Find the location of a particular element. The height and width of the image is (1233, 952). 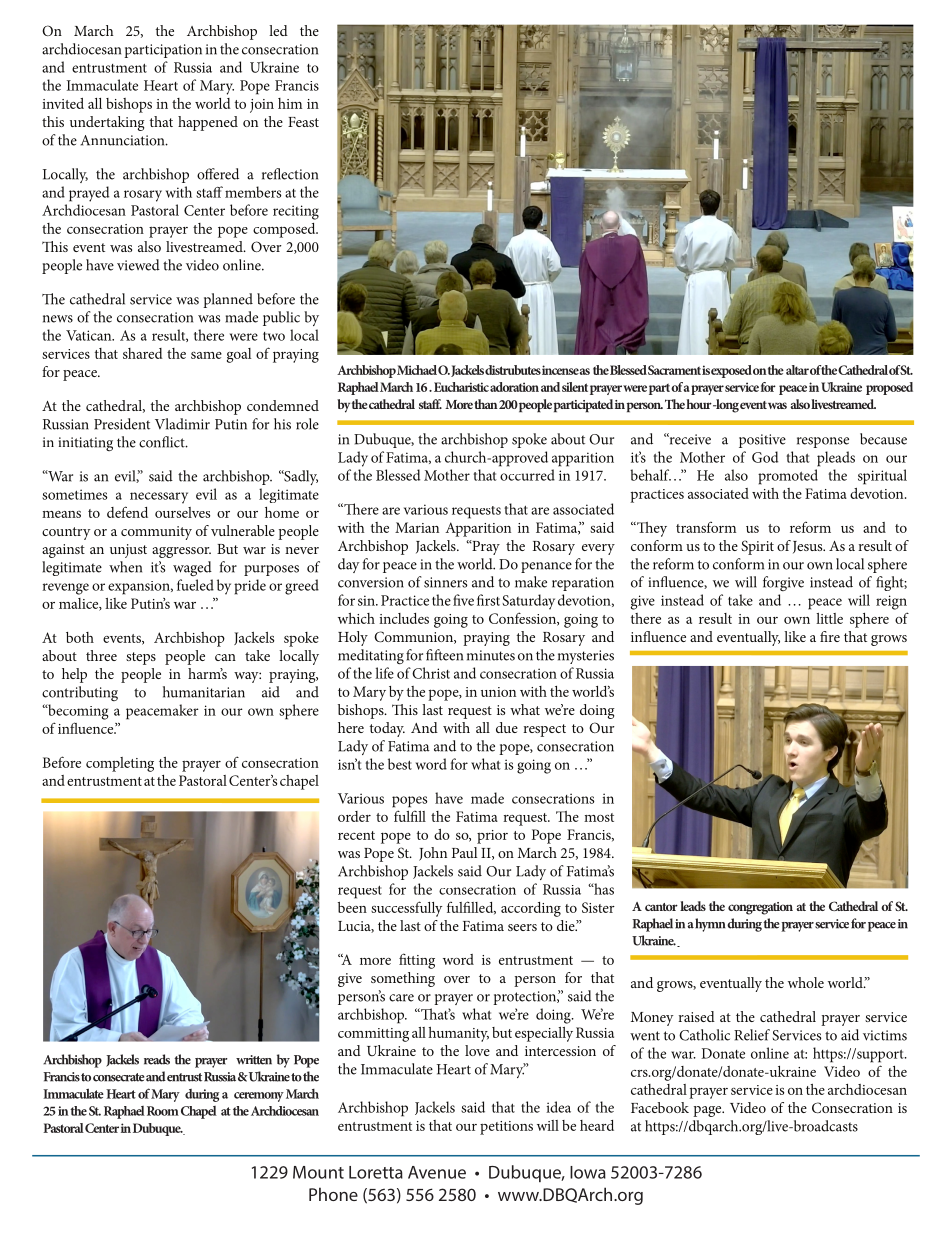

Room is located at coordinates (163, 1111).
